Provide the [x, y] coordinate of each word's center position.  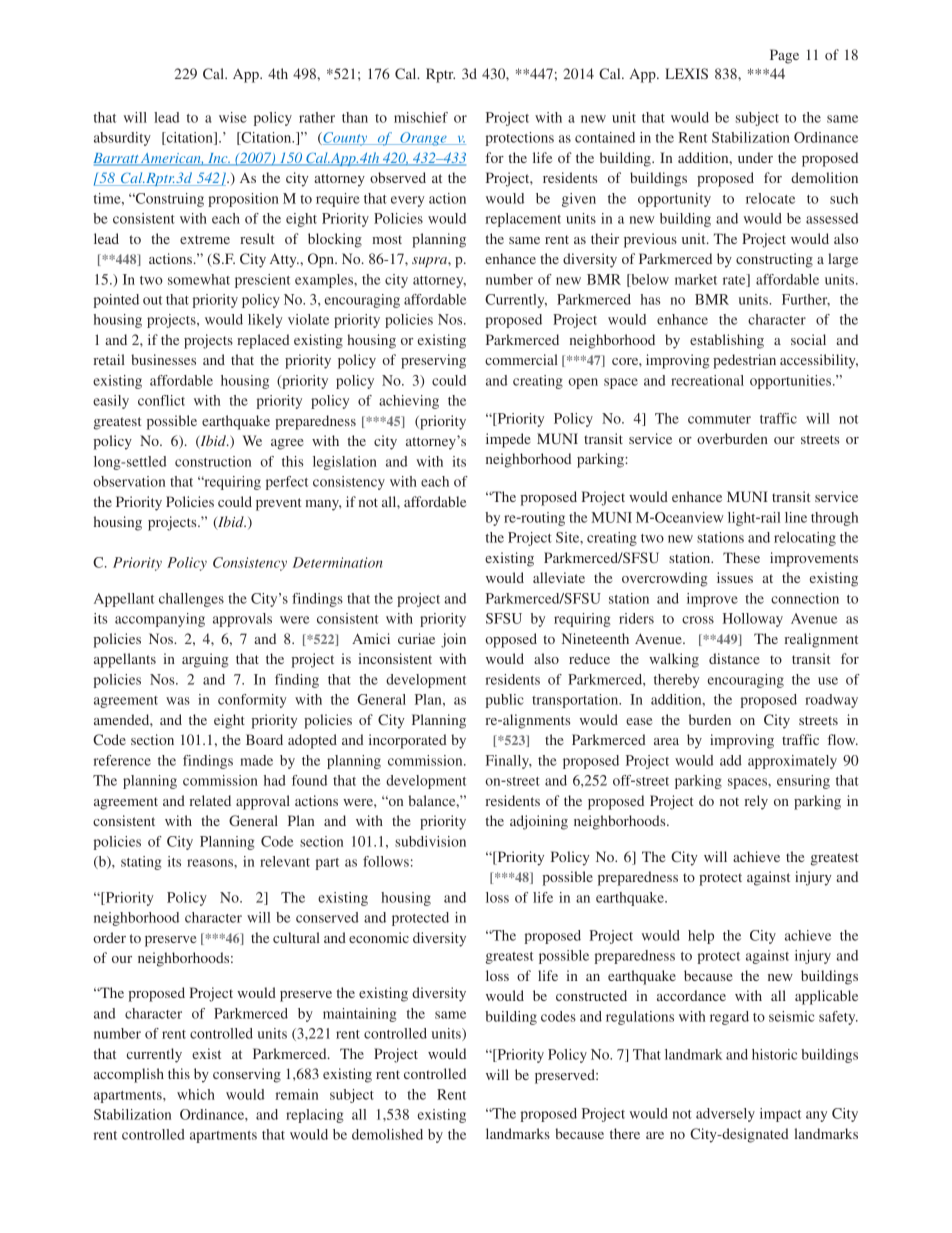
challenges [191, 600]
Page [784, 56]
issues [735, 577]
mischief [421, 117]
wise [233, 117]
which [196, 1094]
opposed [511, 640]
